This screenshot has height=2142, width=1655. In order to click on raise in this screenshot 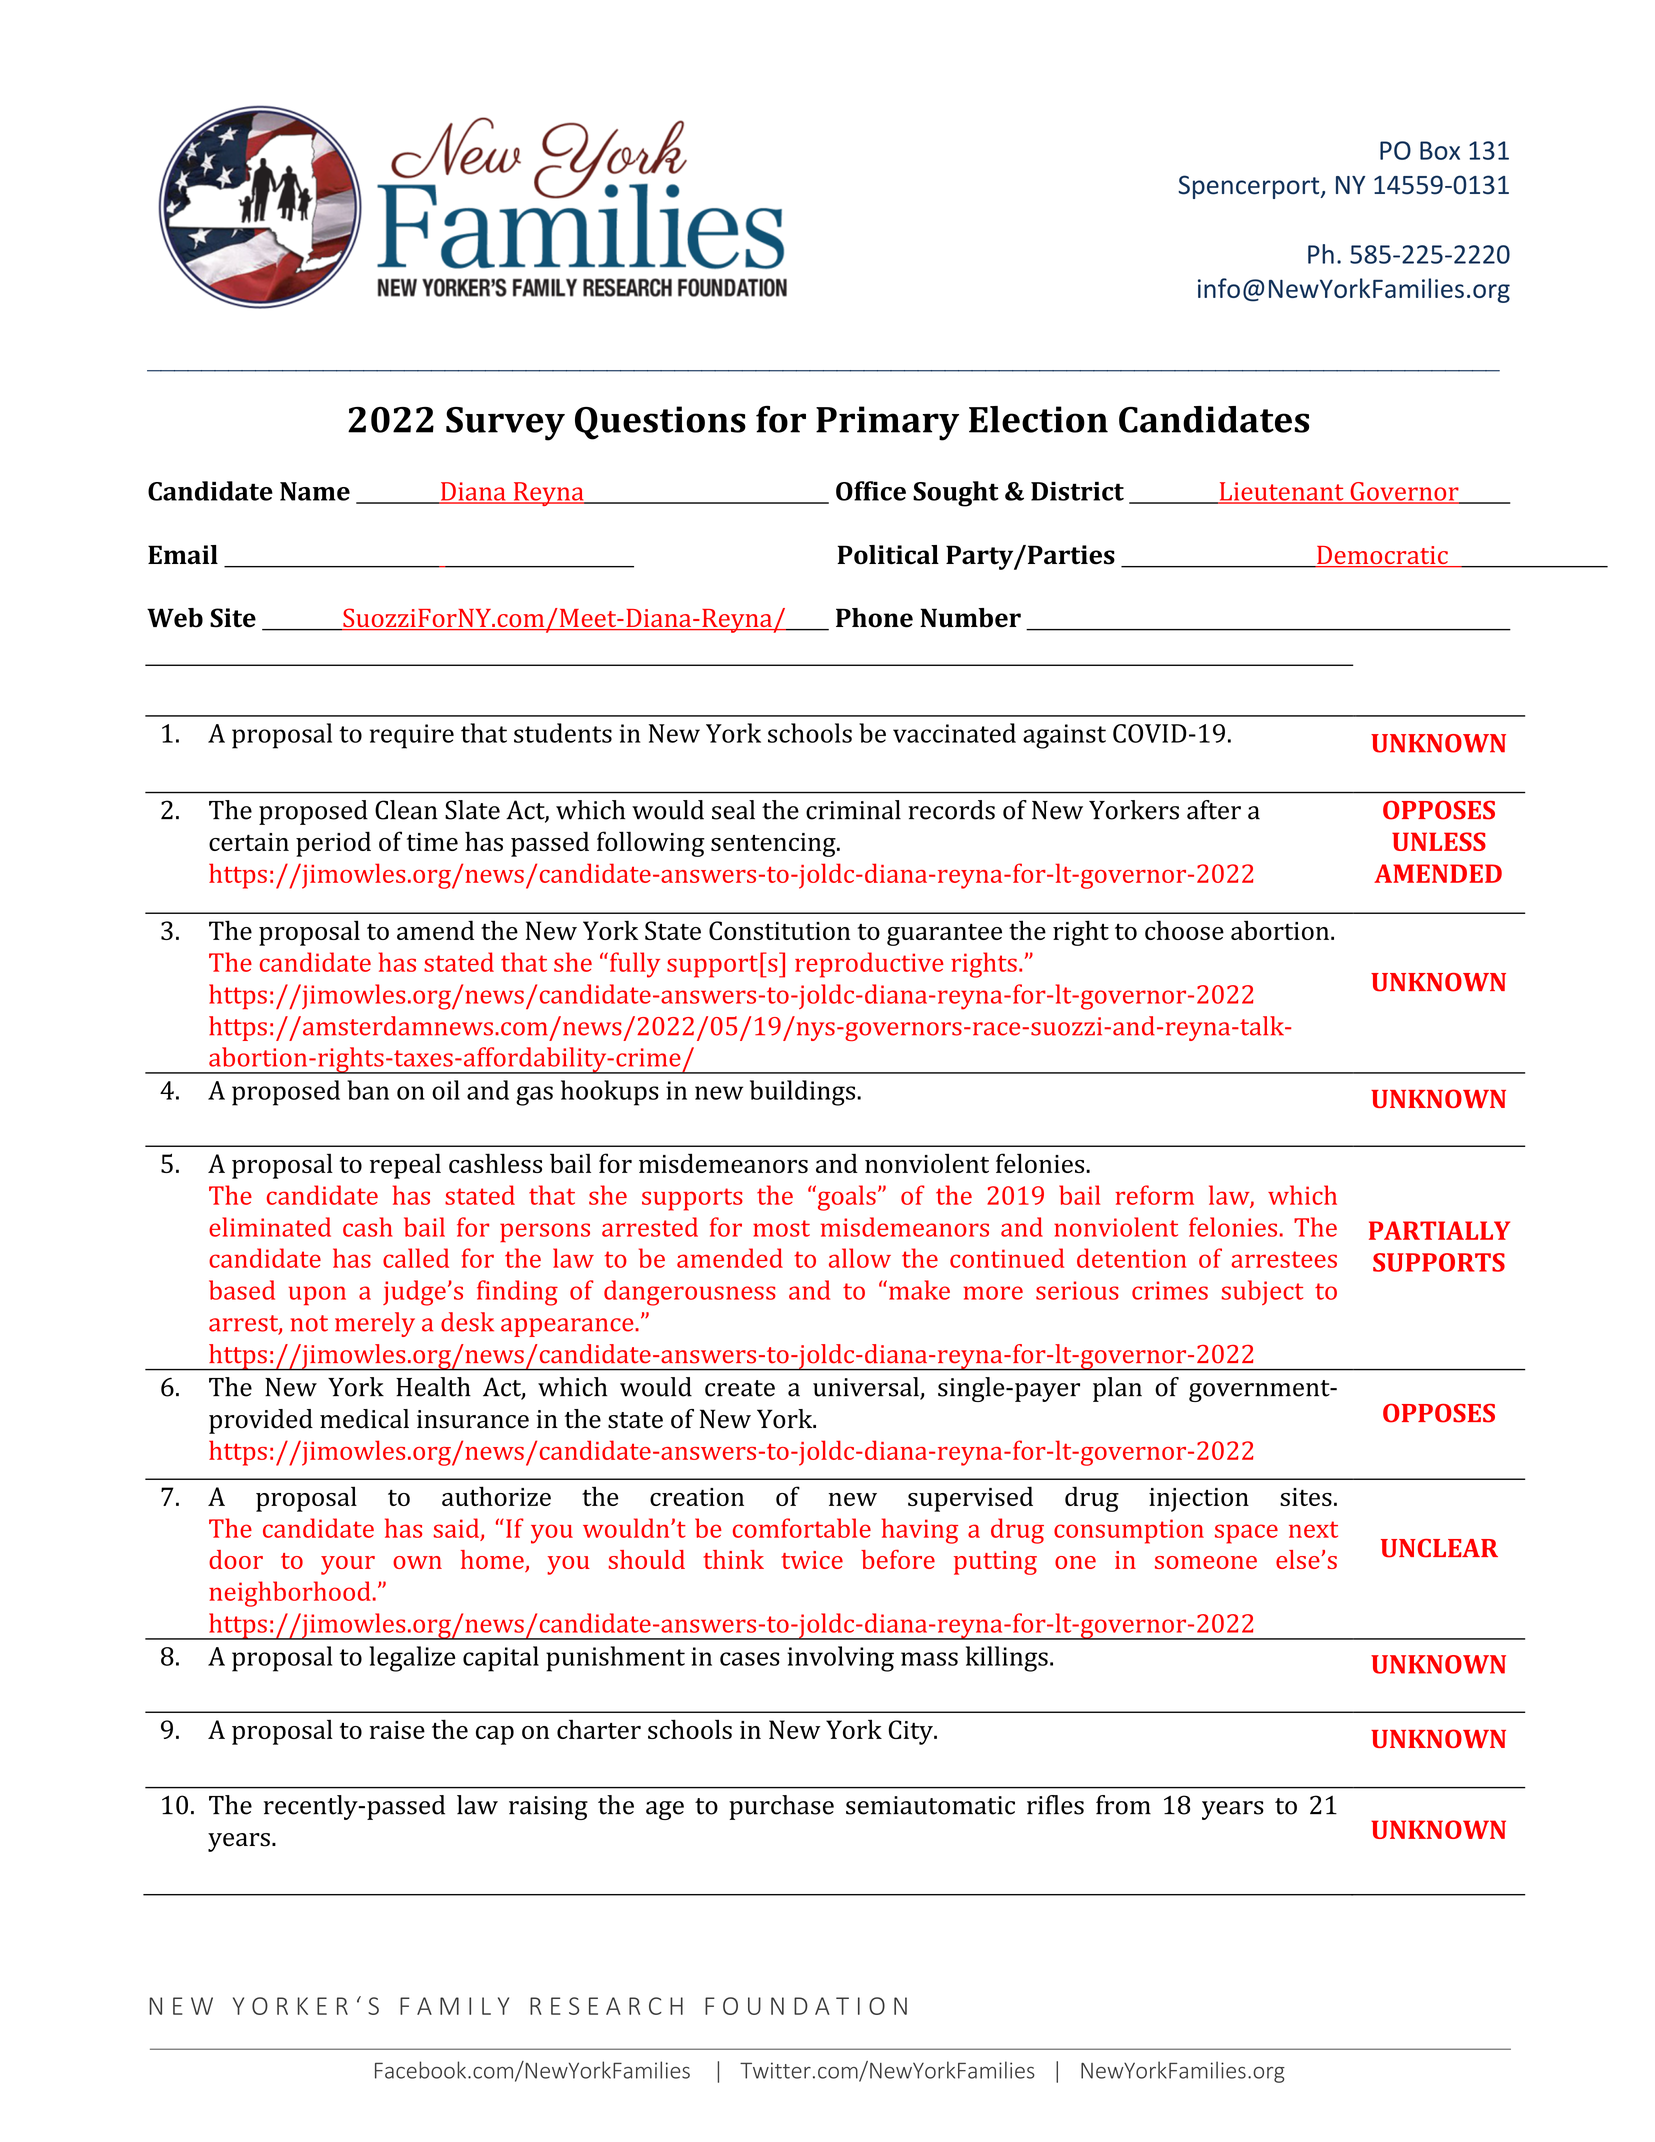, I will do `click(397, 1730)`.
